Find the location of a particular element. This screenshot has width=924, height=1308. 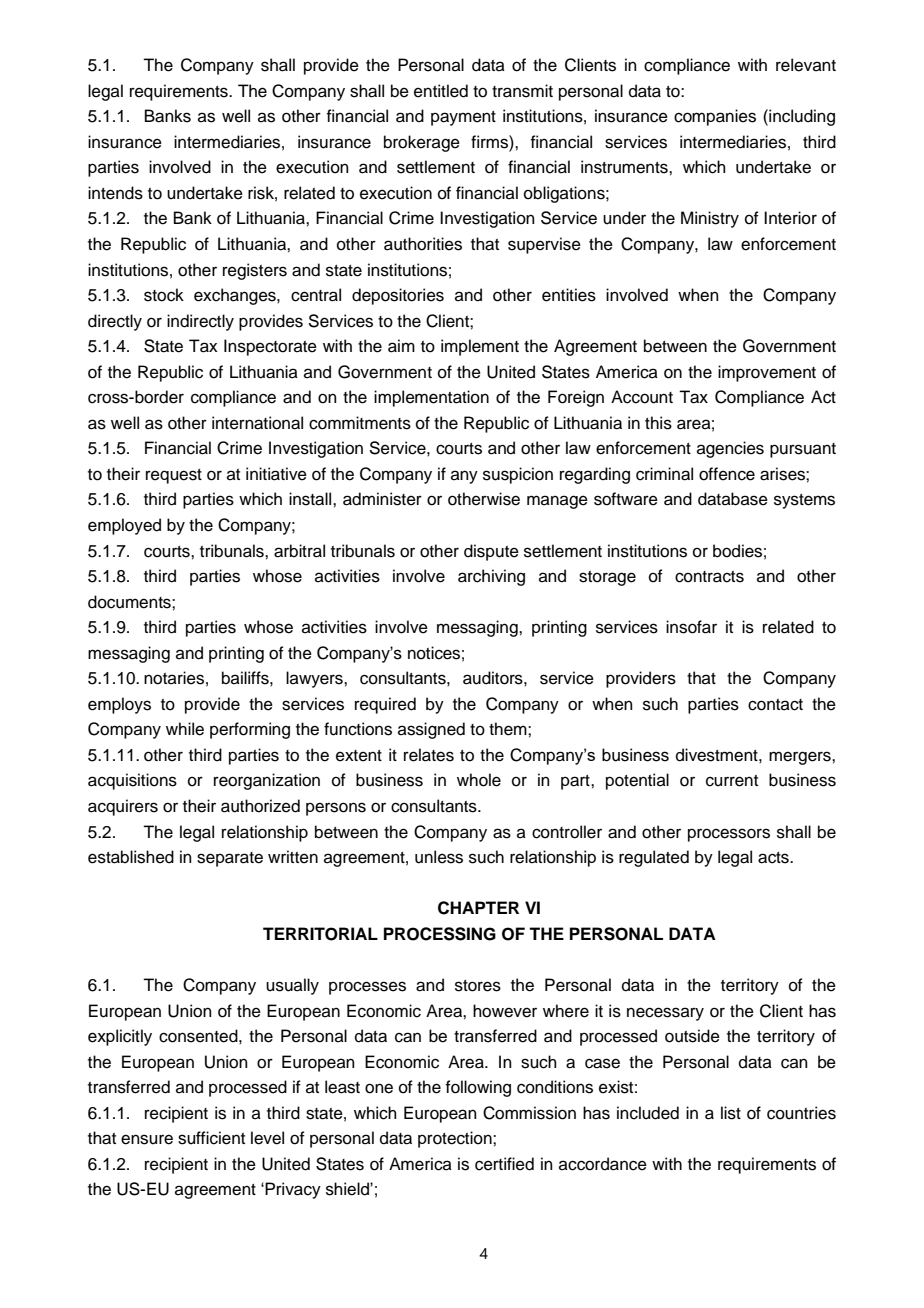

intends is located at coordinates (115, 193).
